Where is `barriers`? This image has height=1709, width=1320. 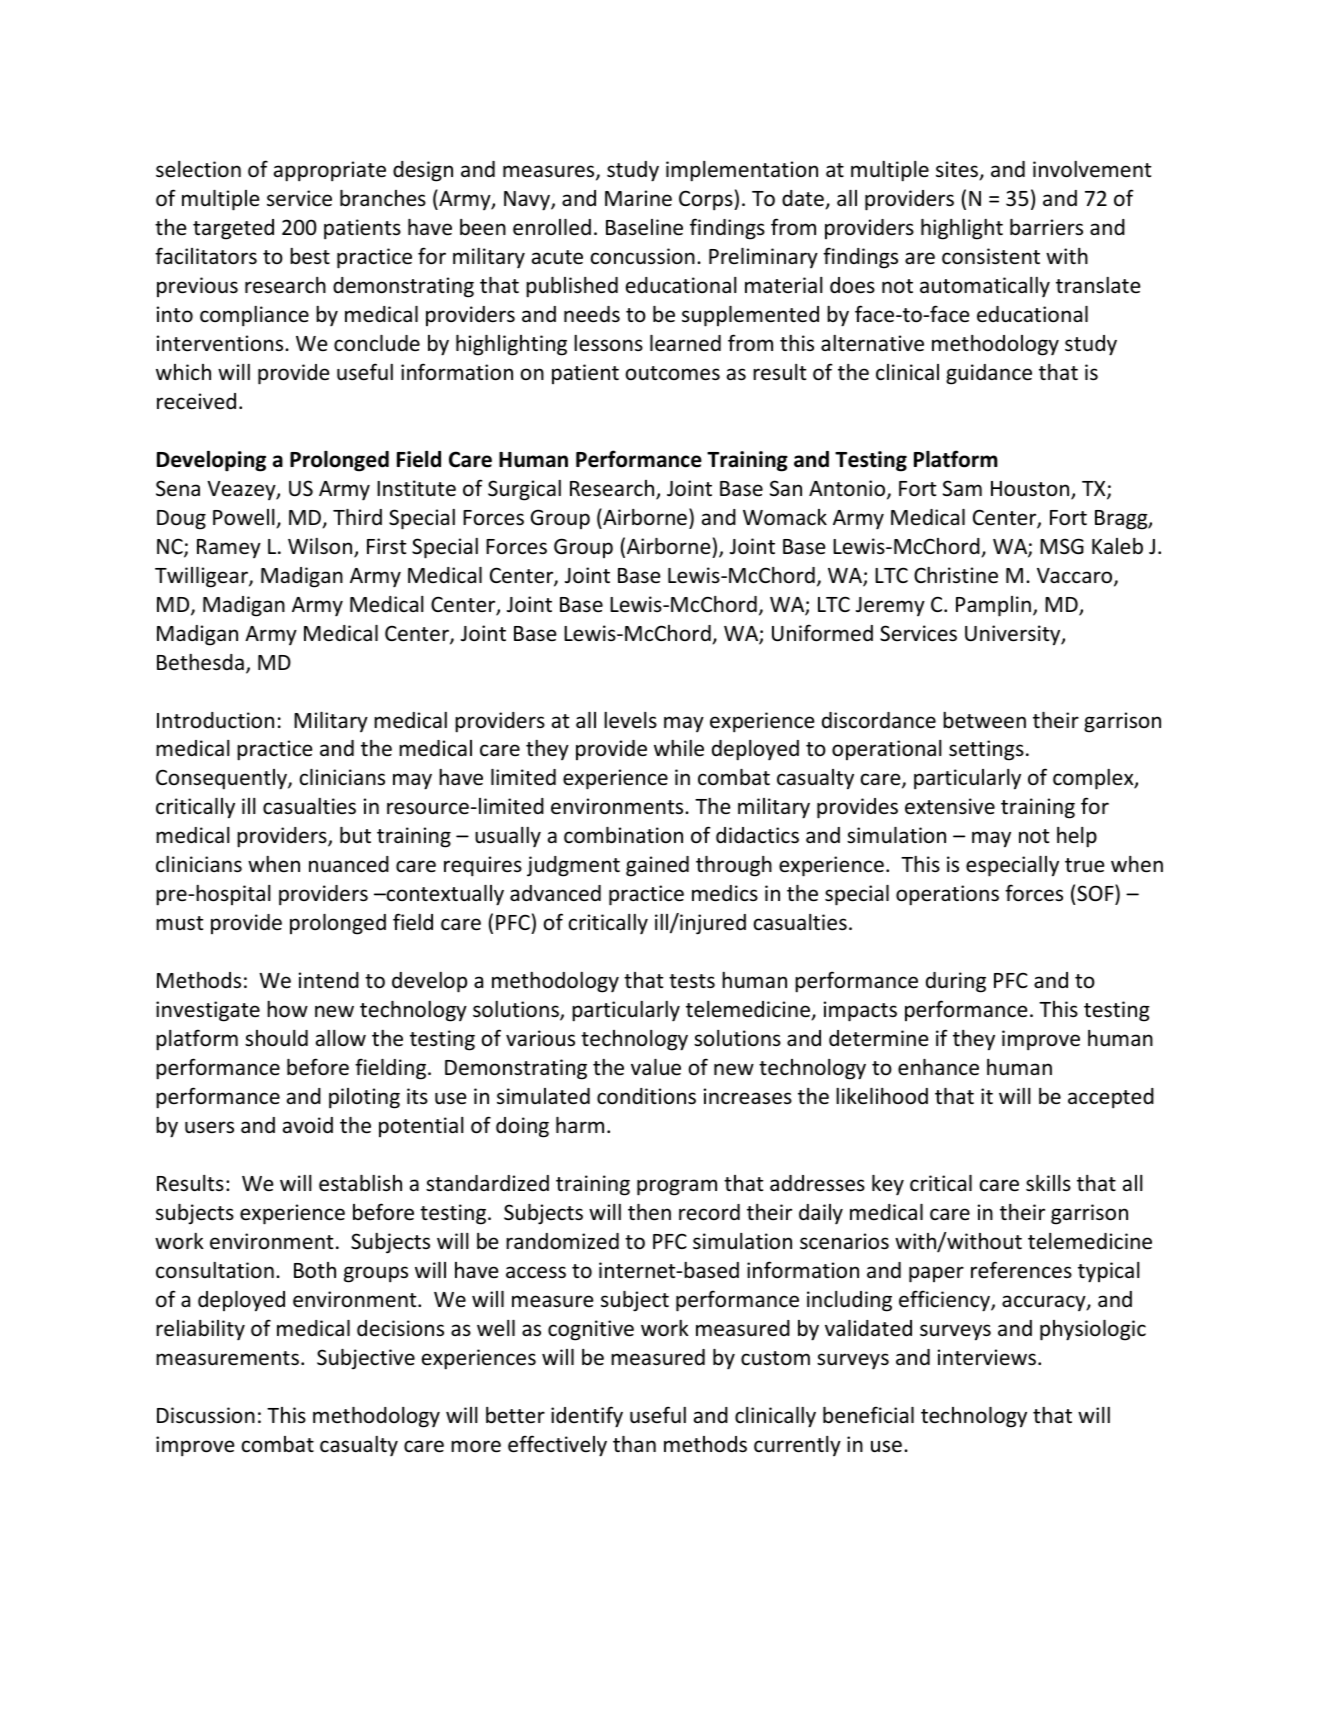 barriers is located at coordinates (1046, 227).
